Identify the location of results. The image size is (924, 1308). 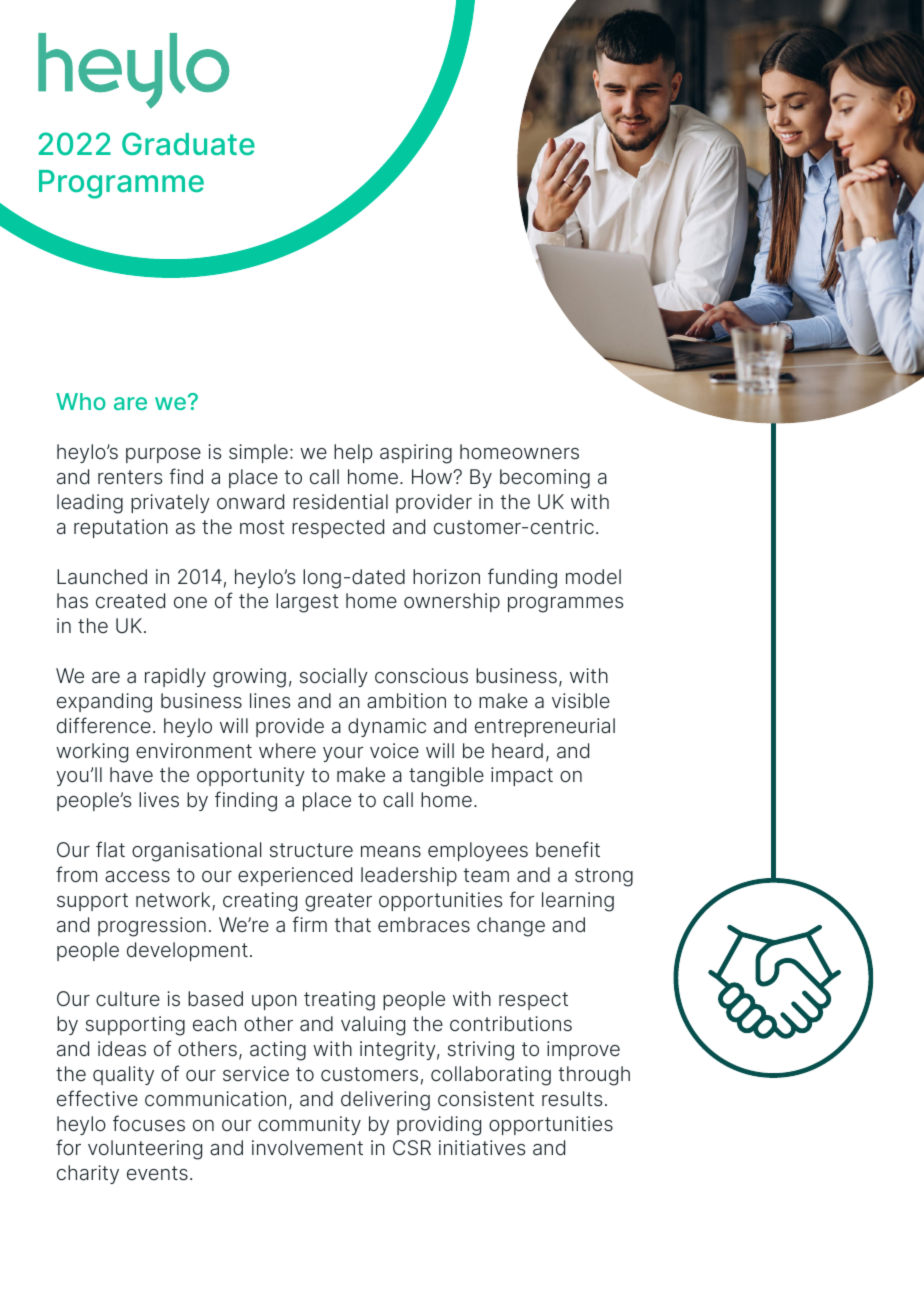
(572, 1099).
